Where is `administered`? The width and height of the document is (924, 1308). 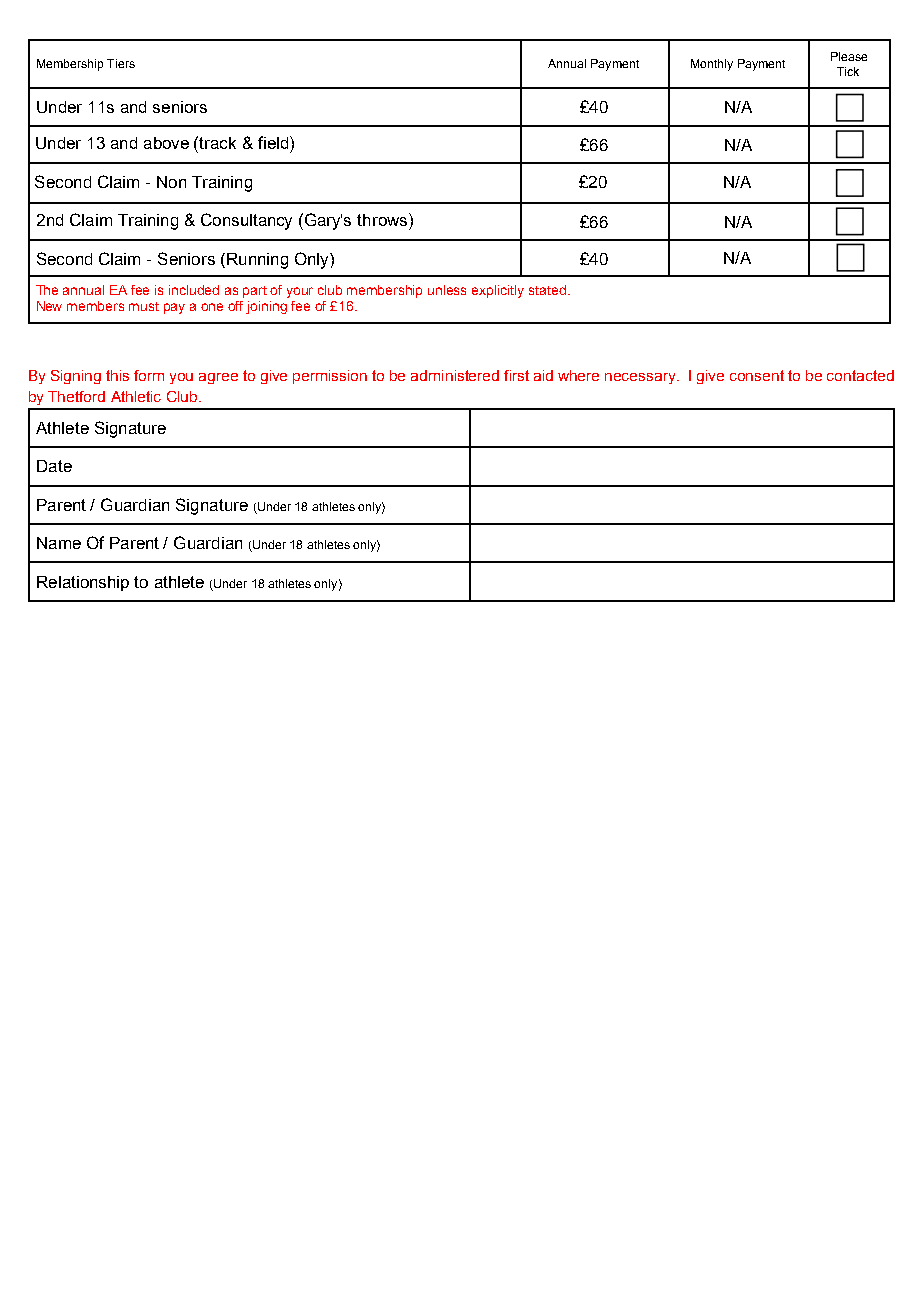 administered is located at coordinates (455, 375).
